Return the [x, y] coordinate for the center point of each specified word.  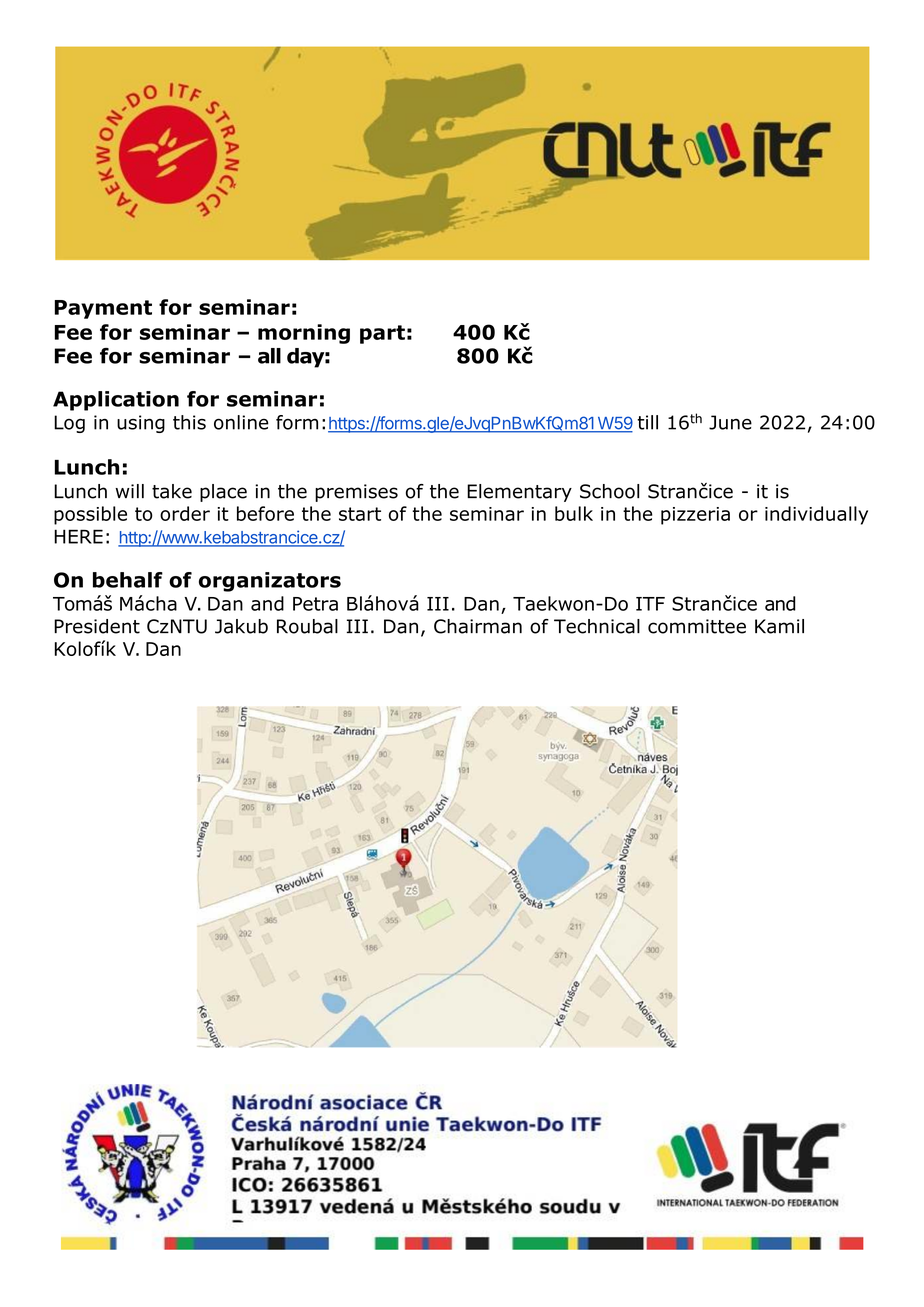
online [241, 422]
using [141, 424]
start [360, 514]
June [730, 422]
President [97, 626]
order [185, 513]
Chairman [478, 626]
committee [697, 626]
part [382, 334]
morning [304, 334]
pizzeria [695, 516]
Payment [103, 309]
